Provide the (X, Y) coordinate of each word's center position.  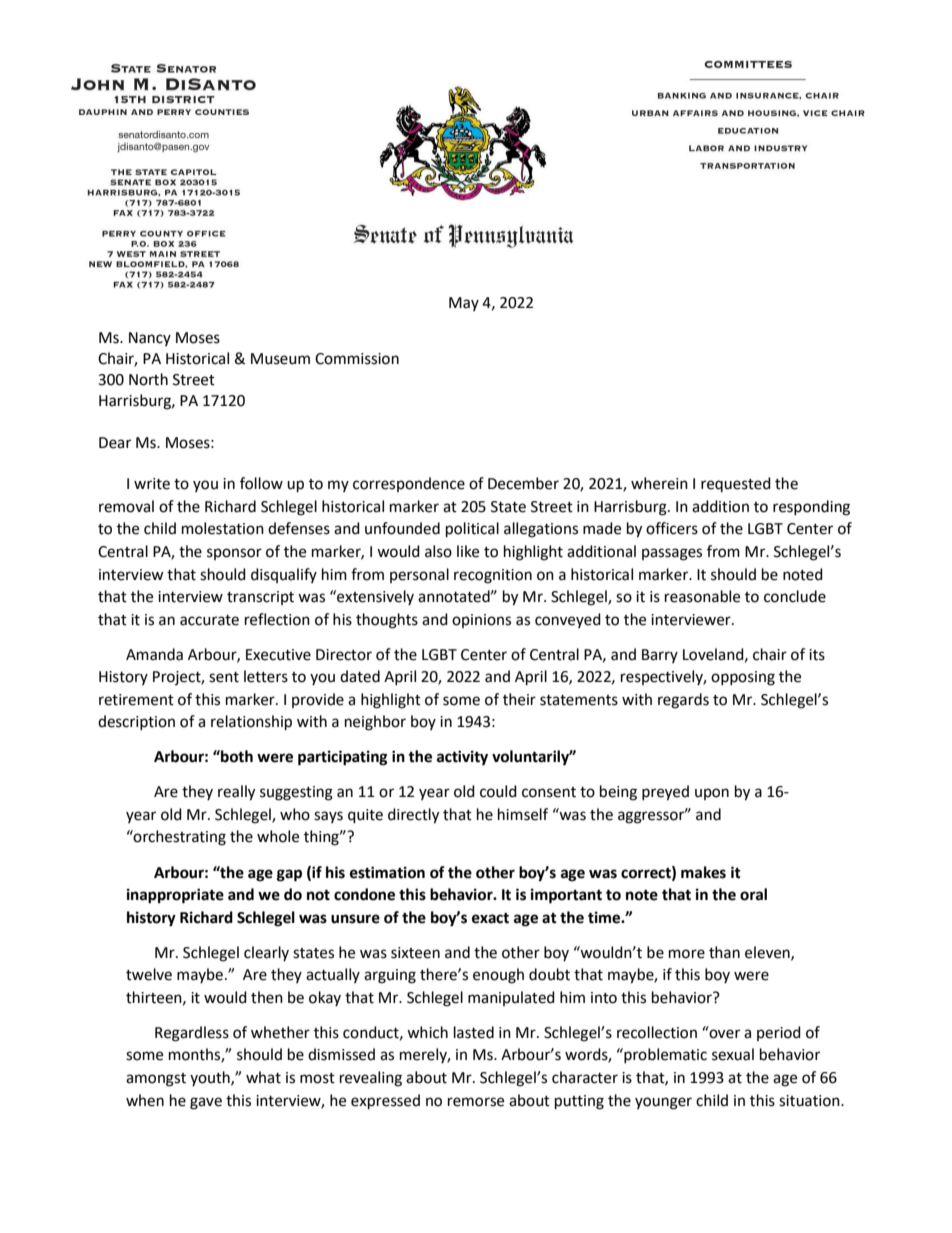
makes (703, 872)
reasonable (702, 596)
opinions (481, 621)
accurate (209, 620)
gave (206, 1103)
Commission (357, 359)
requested (736, 484)
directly (413, 816)
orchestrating (179, 838)
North (148, 379)
